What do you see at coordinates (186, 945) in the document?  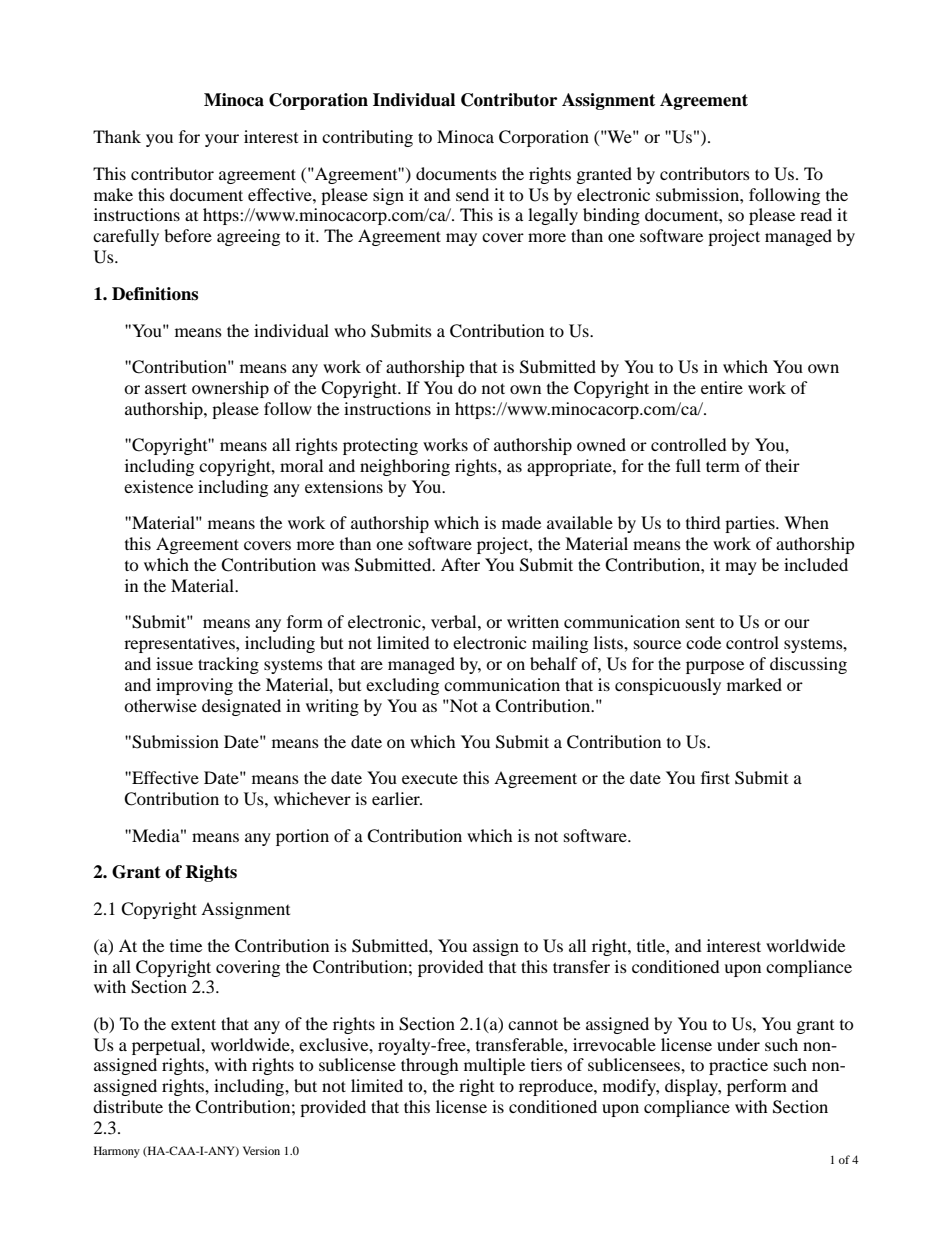 I see `time` at bounding box center [186, 945].
